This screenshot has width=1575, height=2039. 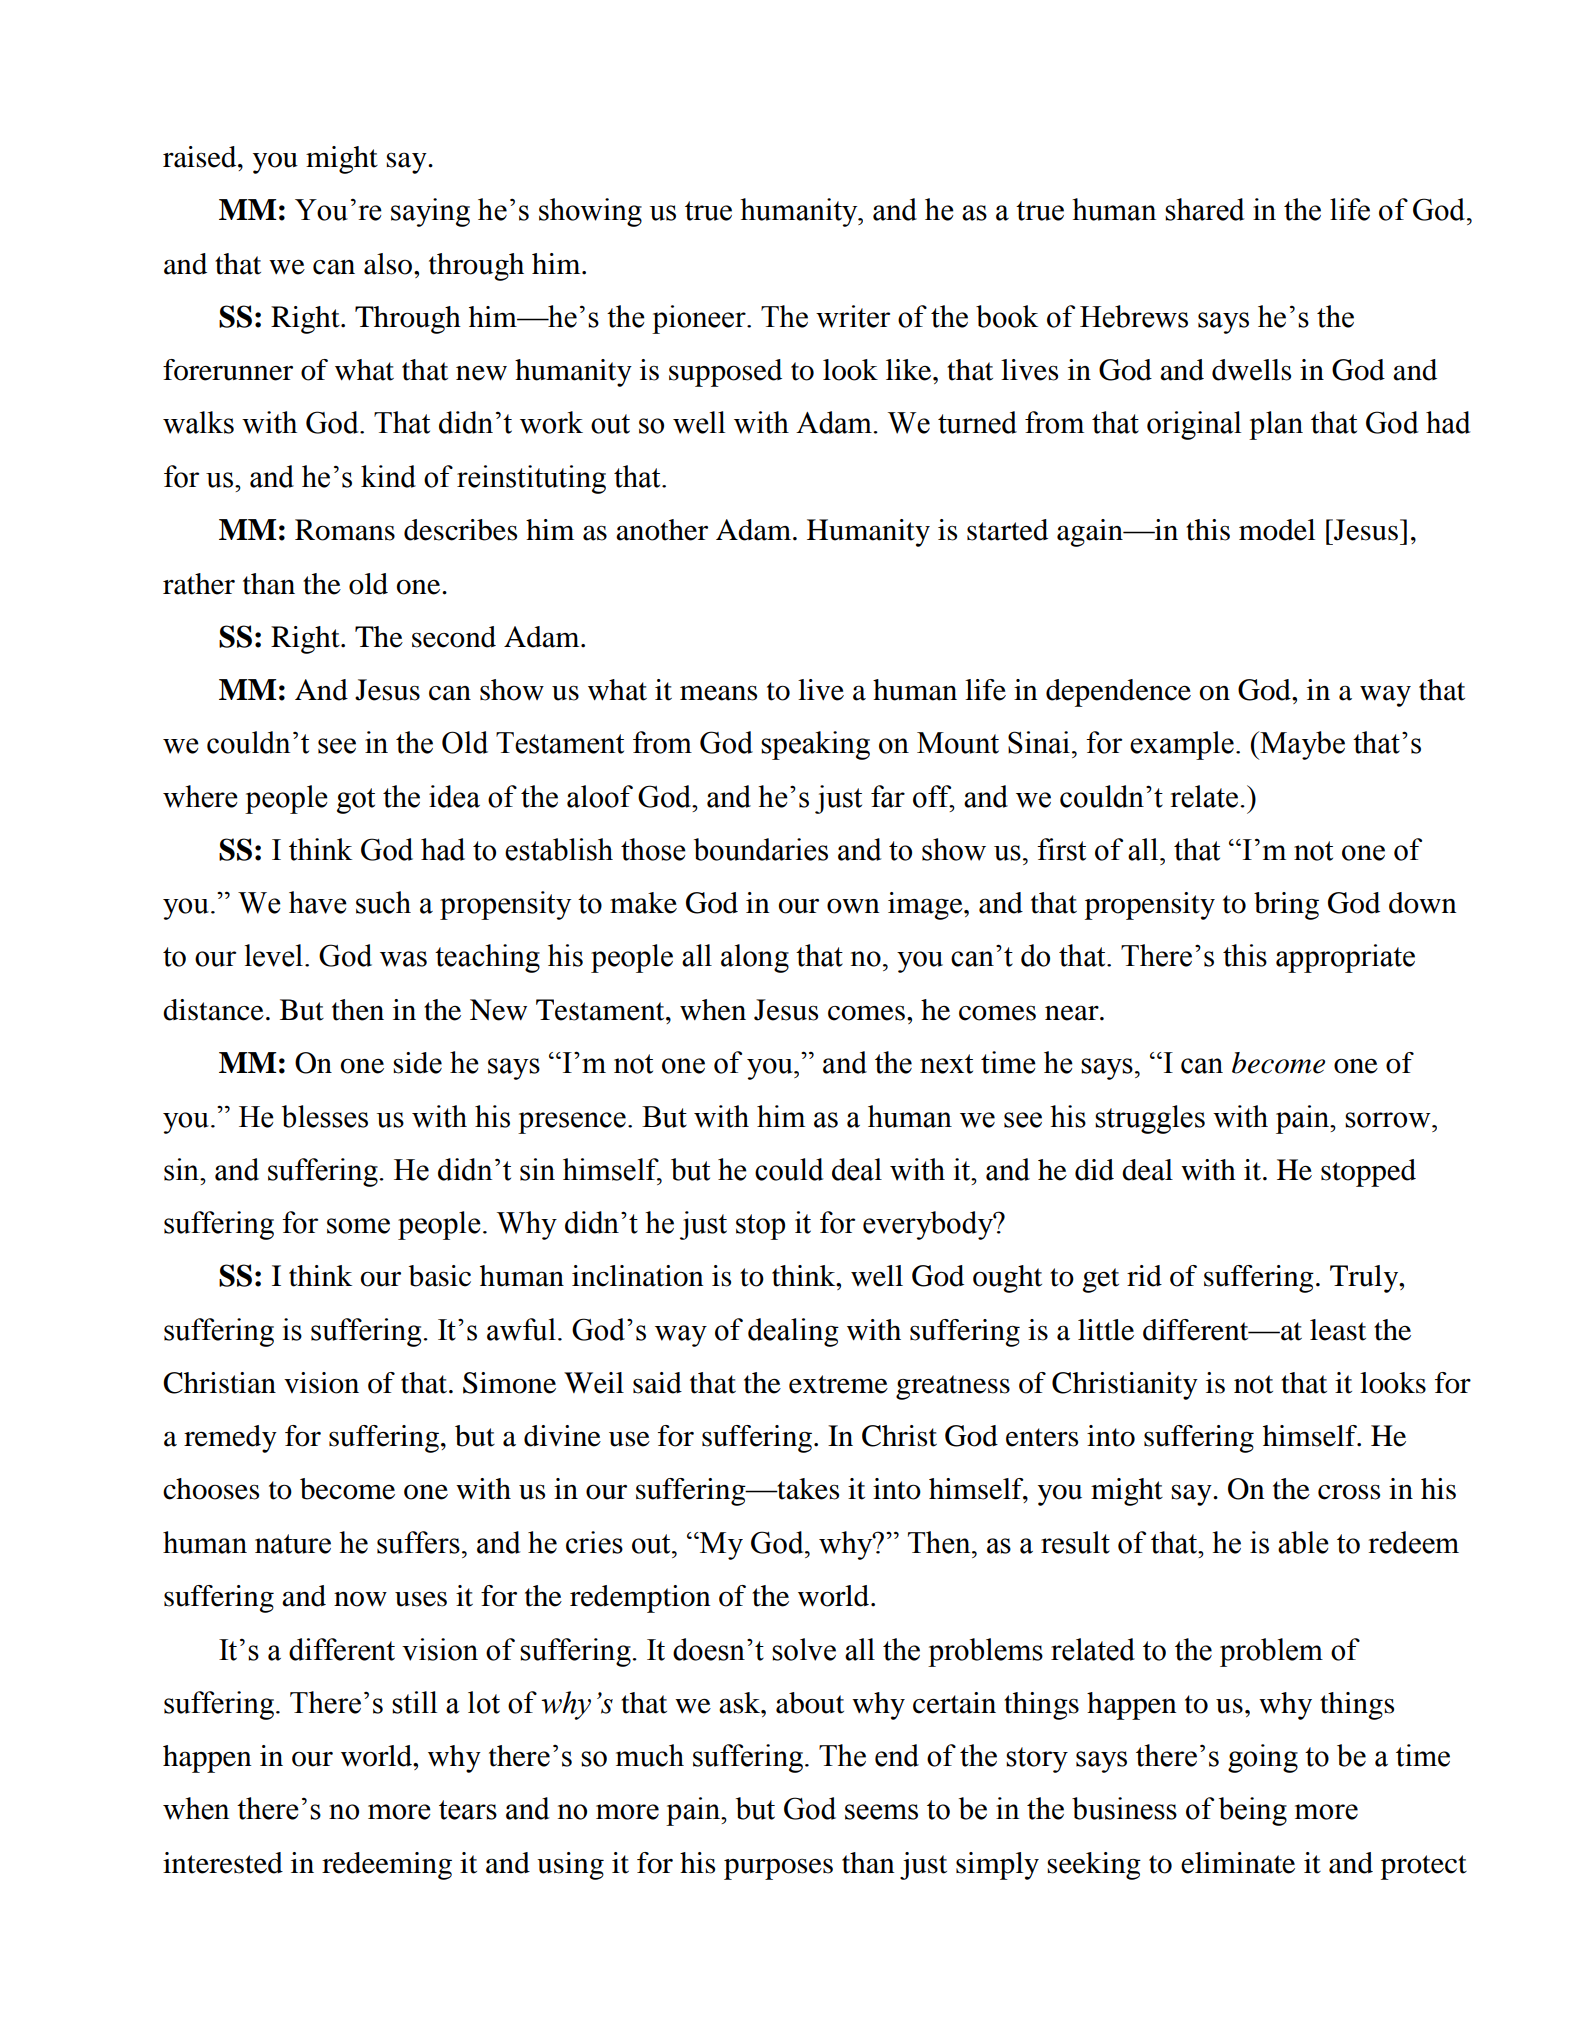 What do you see at coordinates (230, 1439) in the screenshot?
I see `remedy` at bounding box center [230, 1439].
